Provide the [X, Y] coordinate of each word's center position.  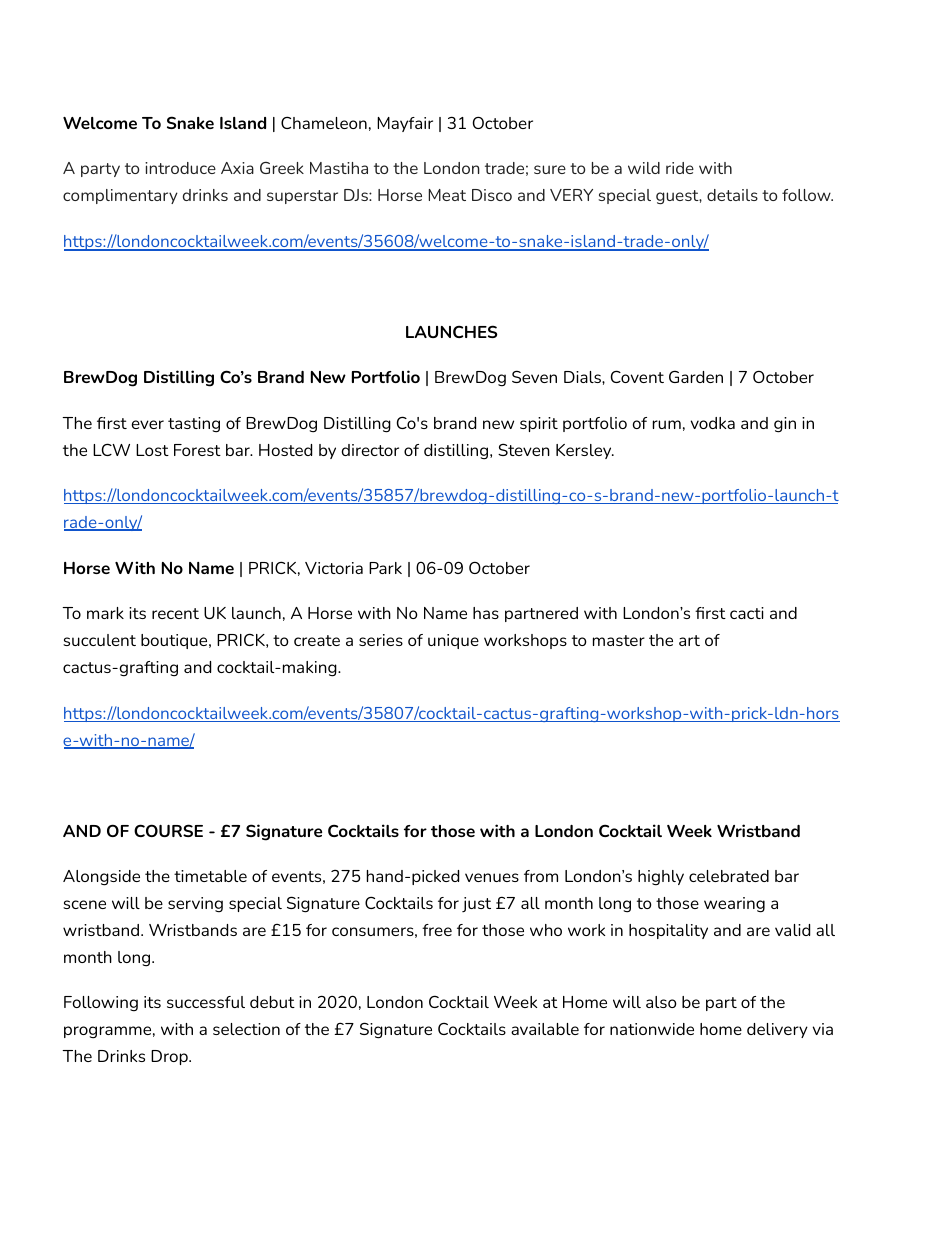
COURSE [168, 830]
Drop [170, 1057]
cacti [747, 613]
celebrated [729, 876]
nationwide [652, 1029]
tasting [194, 425]
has [486, 613]
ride [680, 168]
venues [492, 877]
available [545, 1029]
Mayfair [405, 124]
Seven [534, 376]
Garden [696, 376]
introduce [180, 168]
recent [175, 613]
